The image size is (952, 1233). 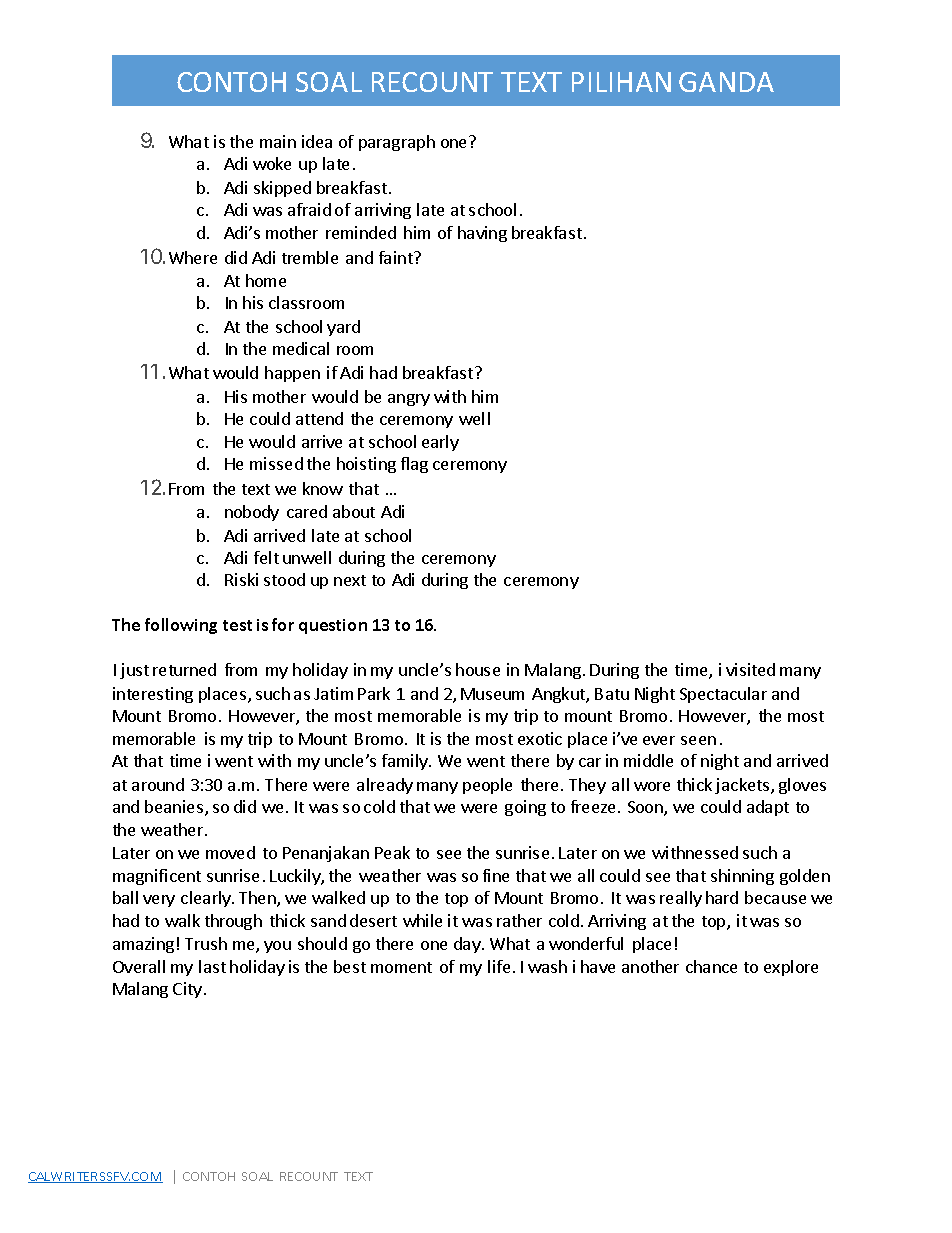 What do you see at coordinates (272, 163) in the image?
I see `woke` at bounding box center [272, 163].
